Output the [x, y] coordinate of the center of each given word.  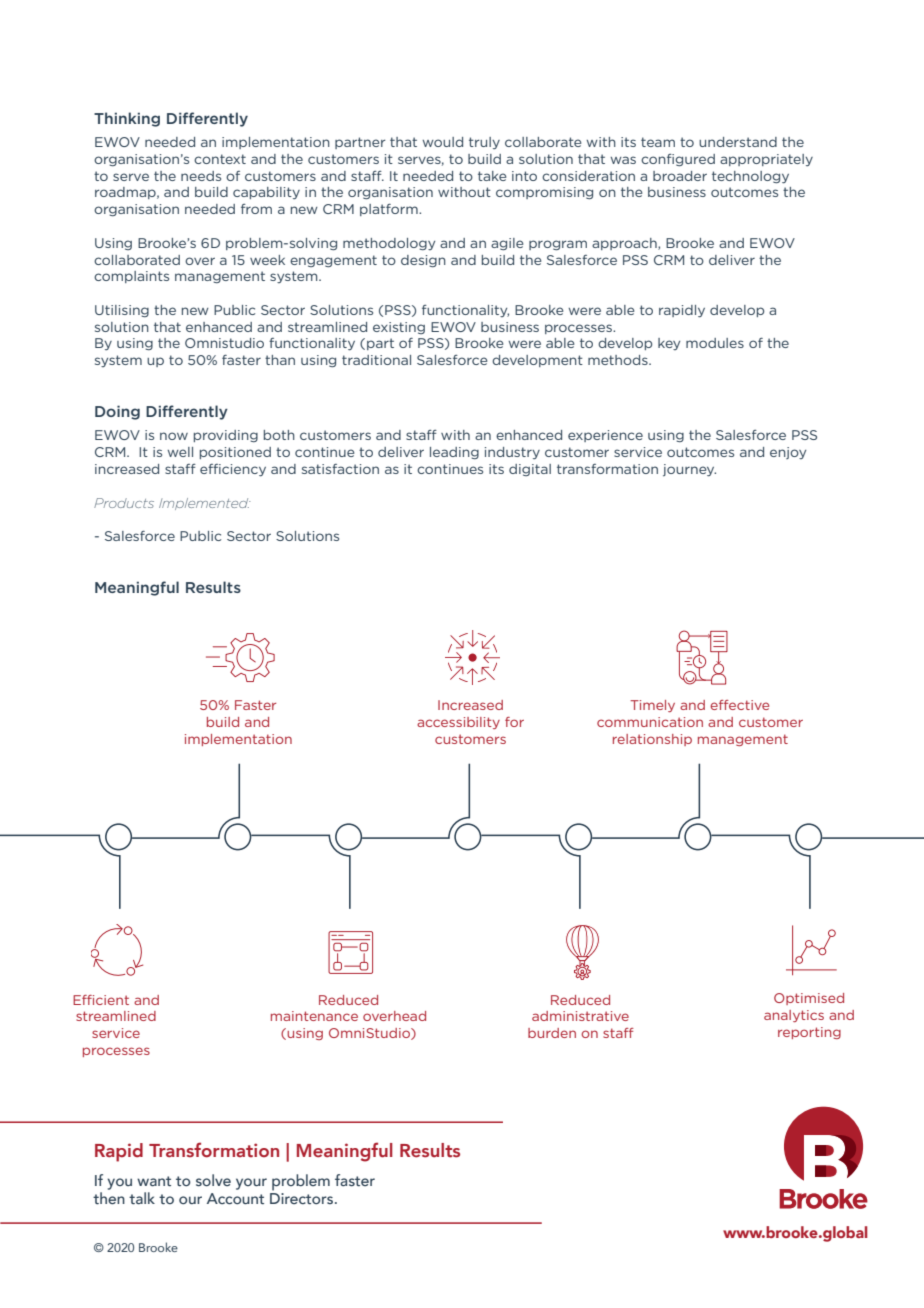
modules [715, 343]
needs [201, 176]
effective [739, 705]
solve [213, 1180]
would [442, 142]
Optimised [809, 999]
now [174, 436]
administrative [580, 1016]
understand [738, 142]
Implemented [204, 504]
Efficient [101, 1000]
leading [454, 453]
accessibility [458, 723]
